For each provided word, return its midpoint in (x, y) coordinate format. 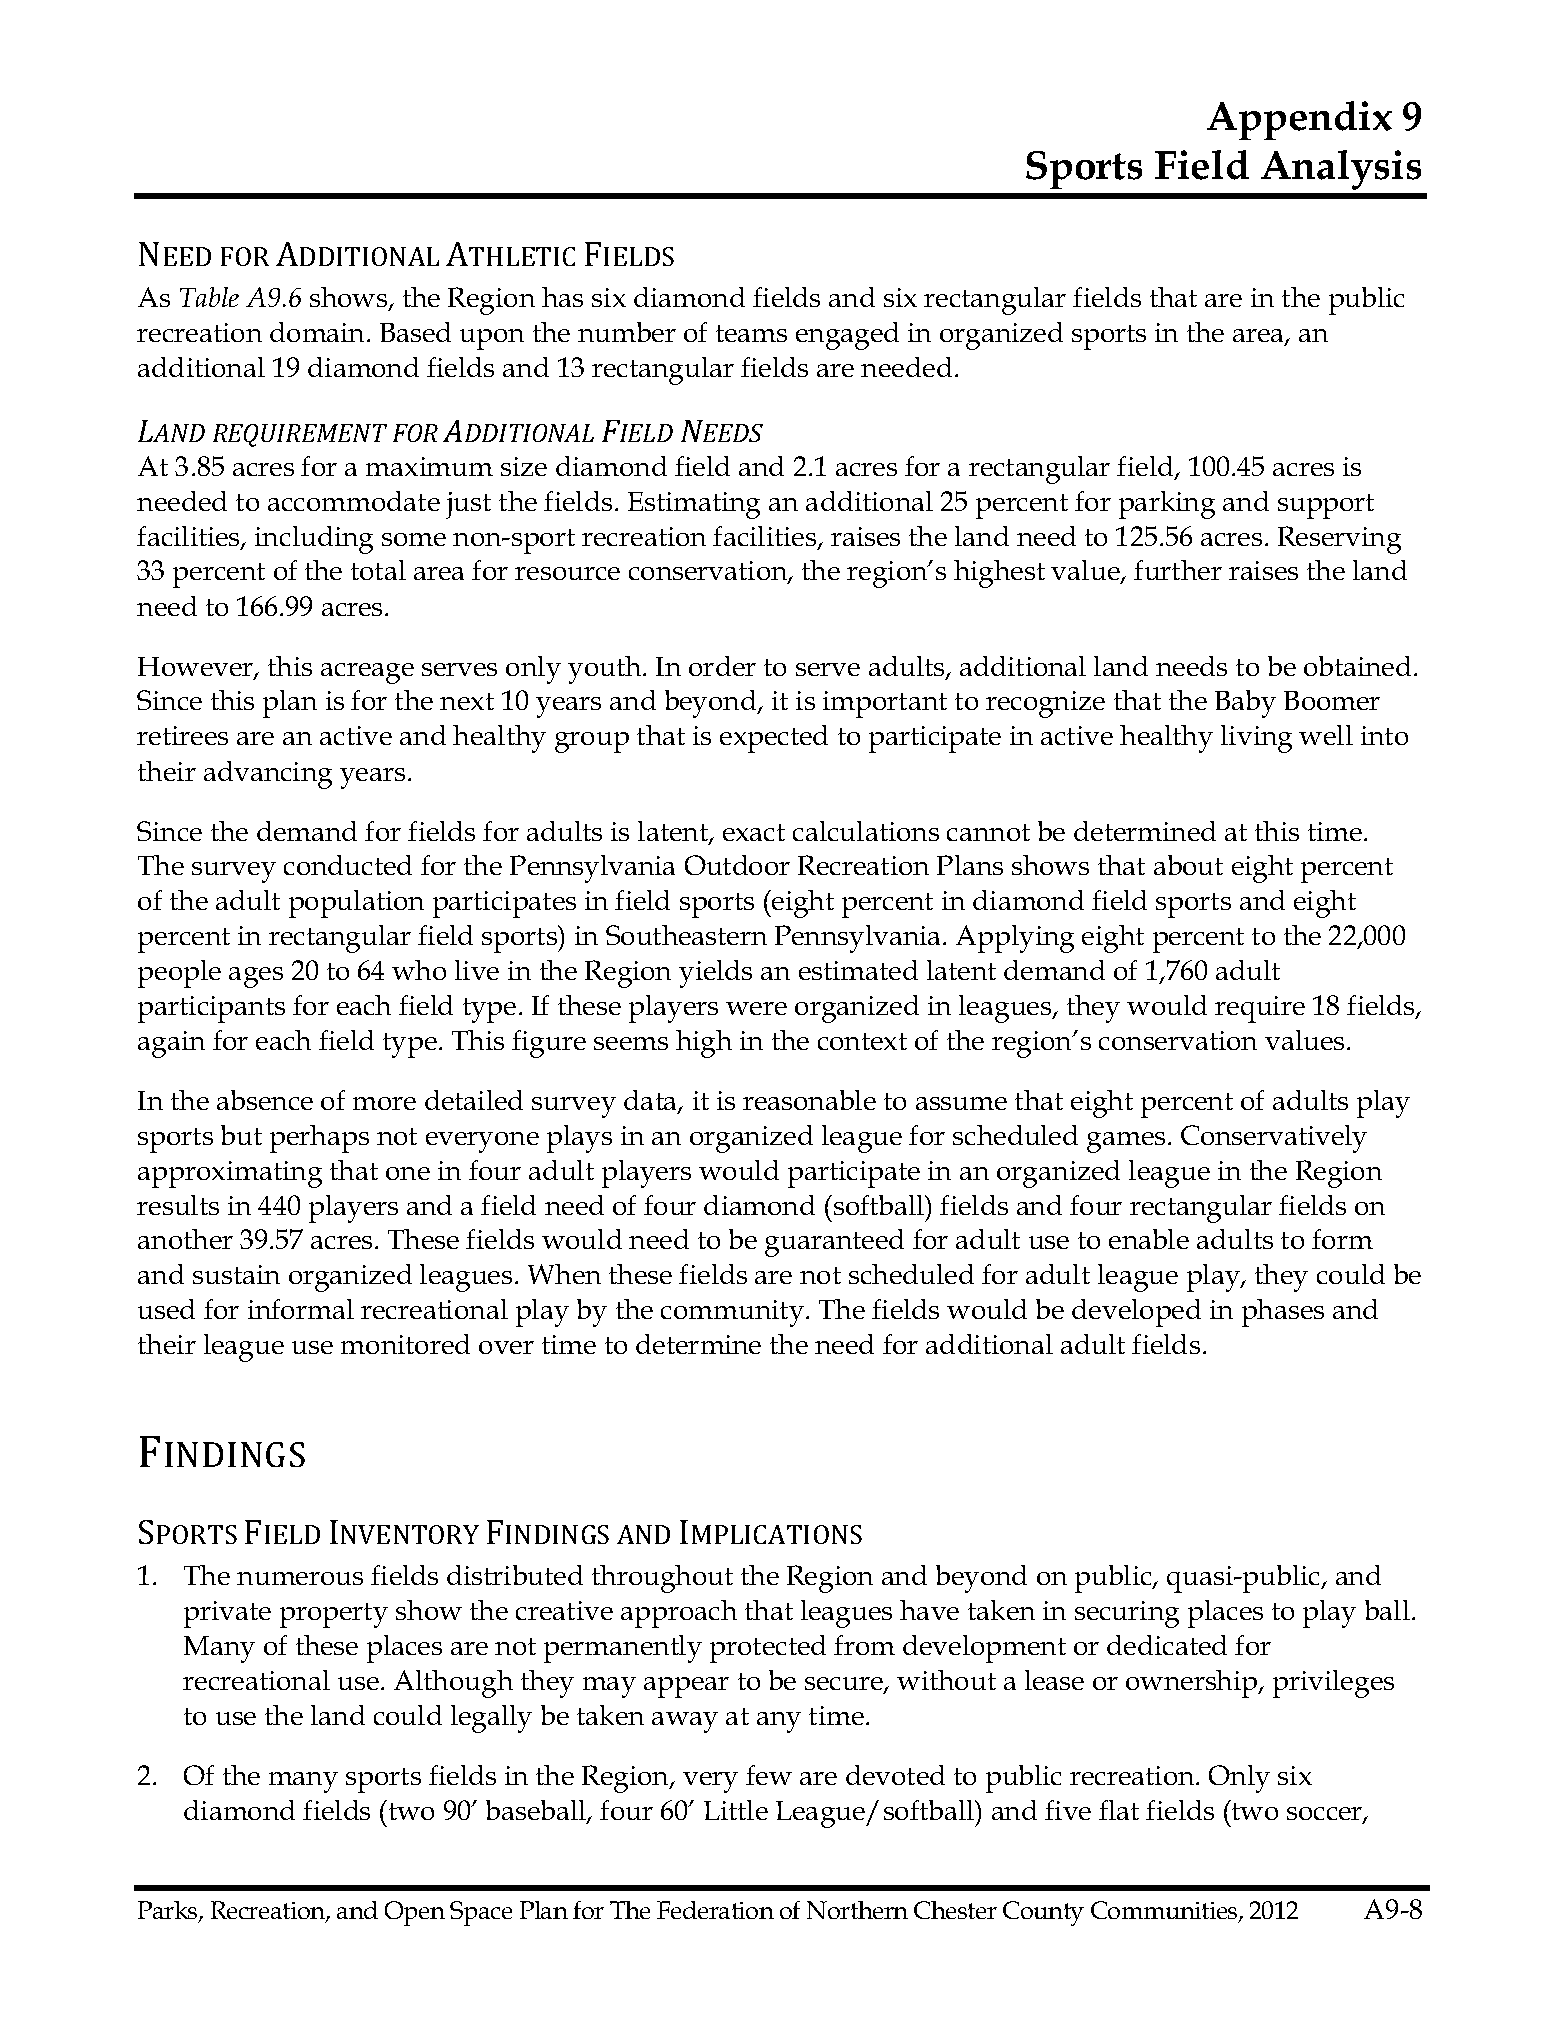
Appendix (1299, 120)
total (378, 570)
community (734, 1313)
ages (256, 977)
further (1178, 570)
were (756, 1008)
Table (209, 297)
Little (736, 1810)
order (722, 666)
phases (1283, 1313)
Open (415, 1913)
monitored (405, 1344)
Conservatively (1274, 1139)
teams (751, 333)
